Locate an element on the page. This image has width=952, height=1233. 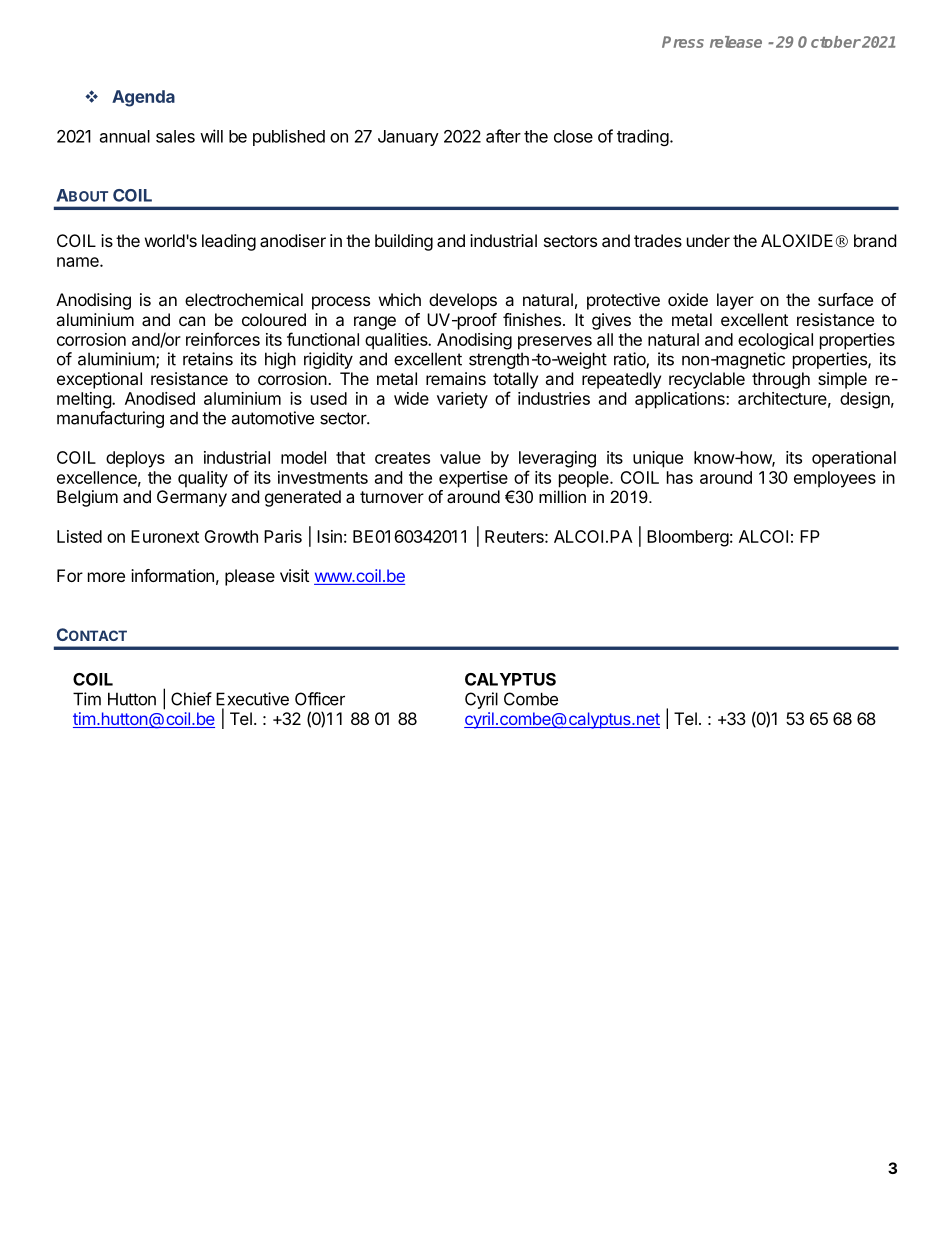
Chief is located at coordinates (191, 699).
